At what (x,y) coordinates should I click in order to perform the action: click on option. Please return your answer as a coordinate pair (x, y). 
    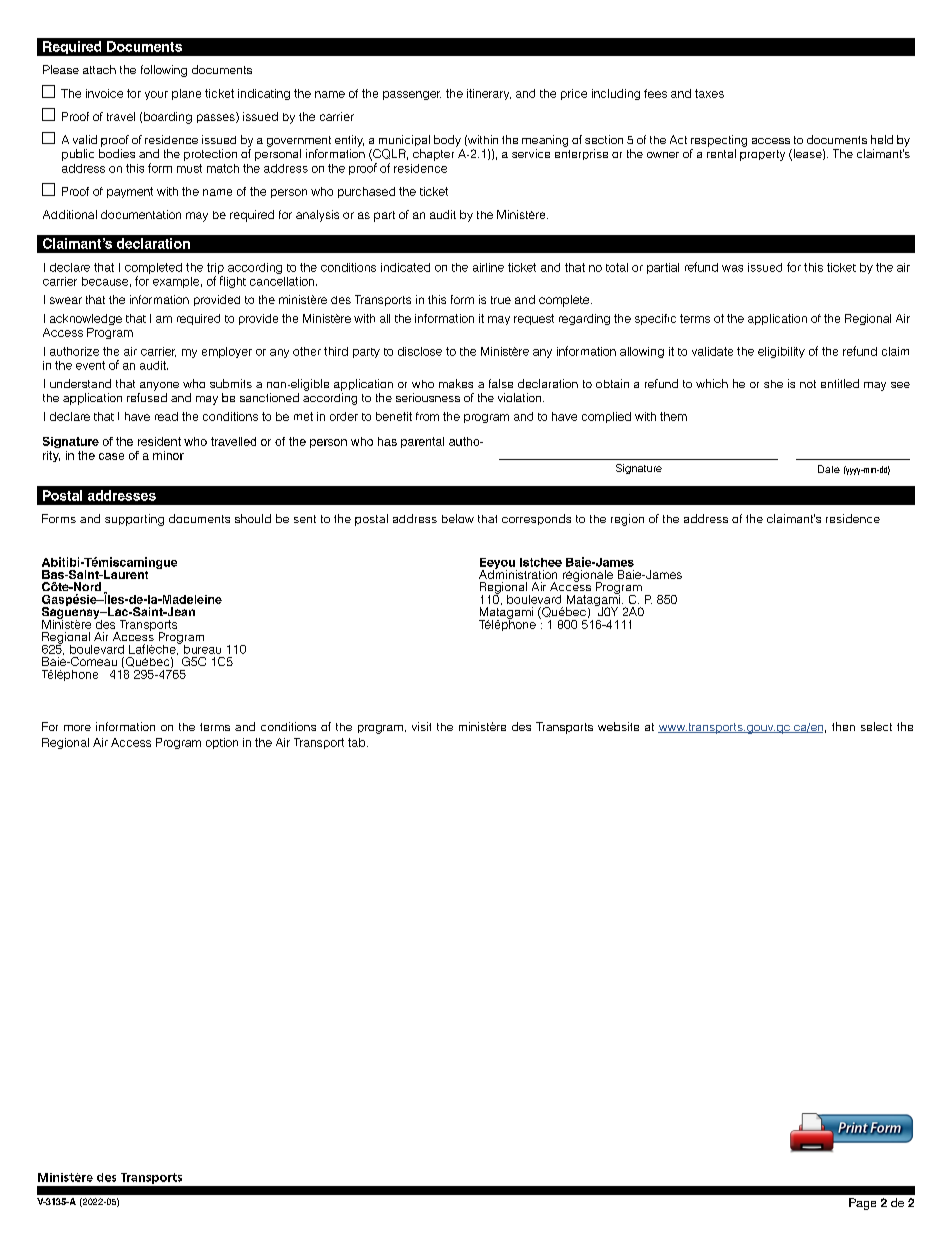
    Looking at the image, I should click on (222, 743).
